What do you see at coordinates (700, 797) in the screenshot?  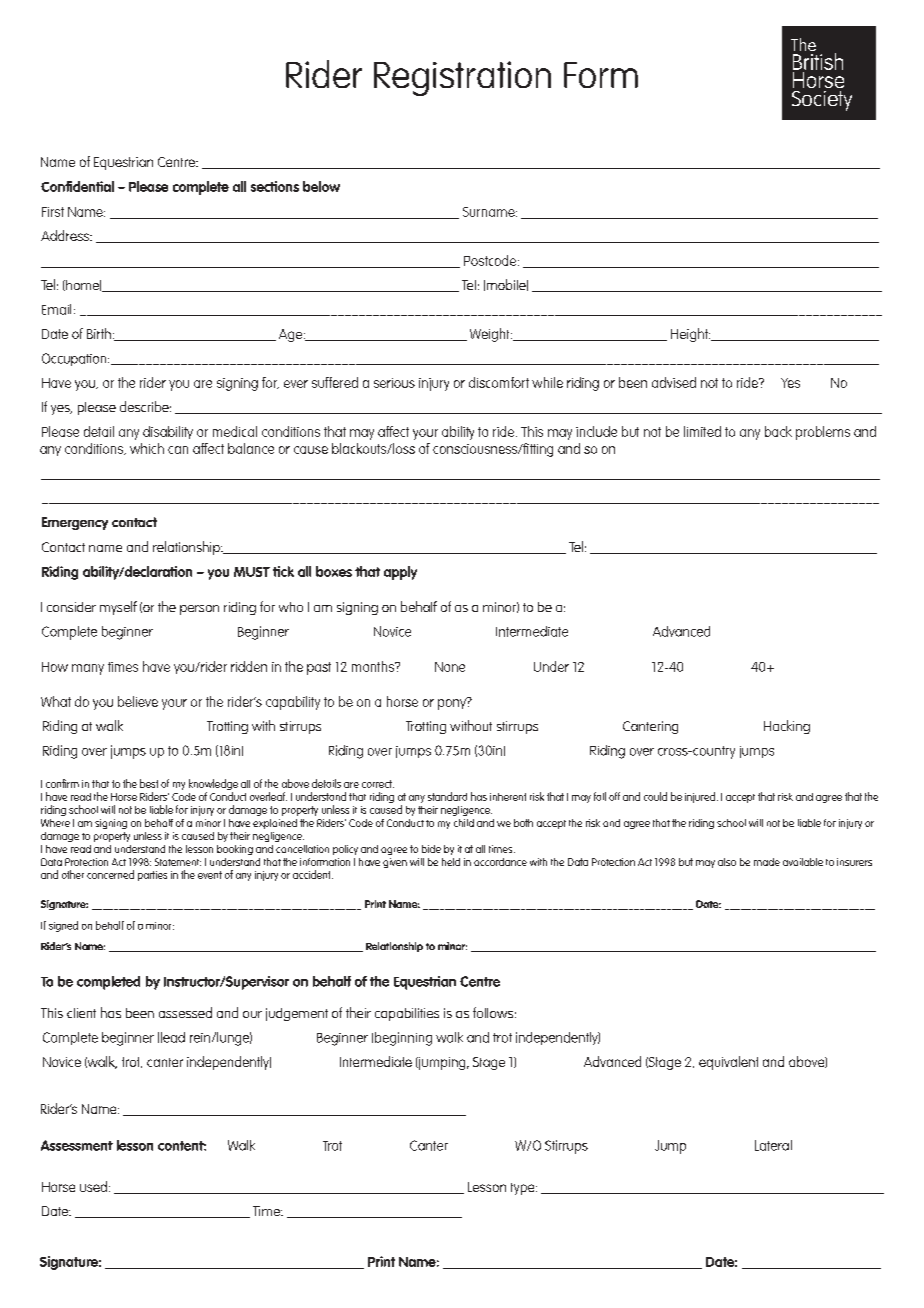 I see `injured` at bounding box center [700, 797].
